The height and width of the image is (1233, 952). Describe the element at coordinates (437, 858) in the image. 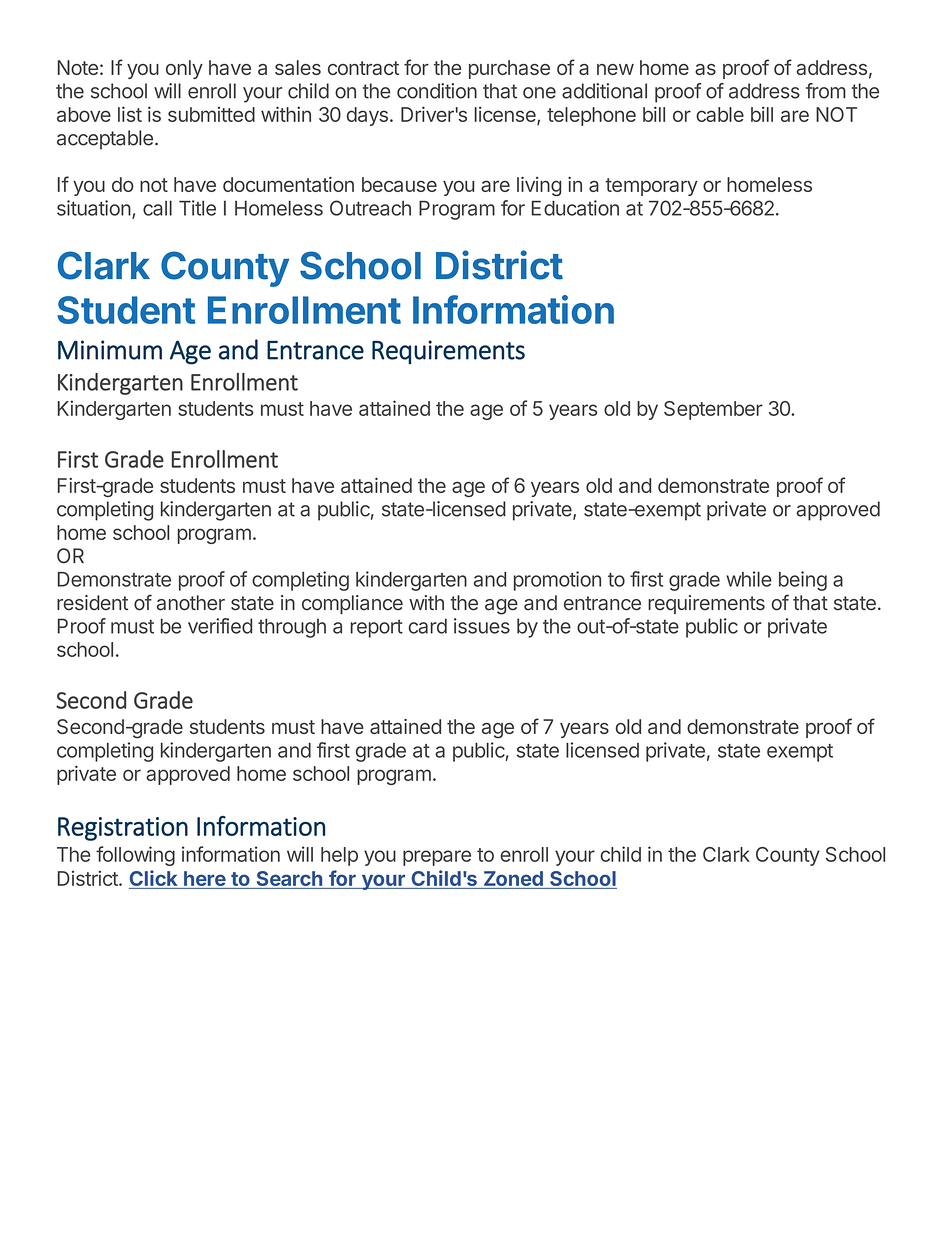

I see `prepare` at that location.
